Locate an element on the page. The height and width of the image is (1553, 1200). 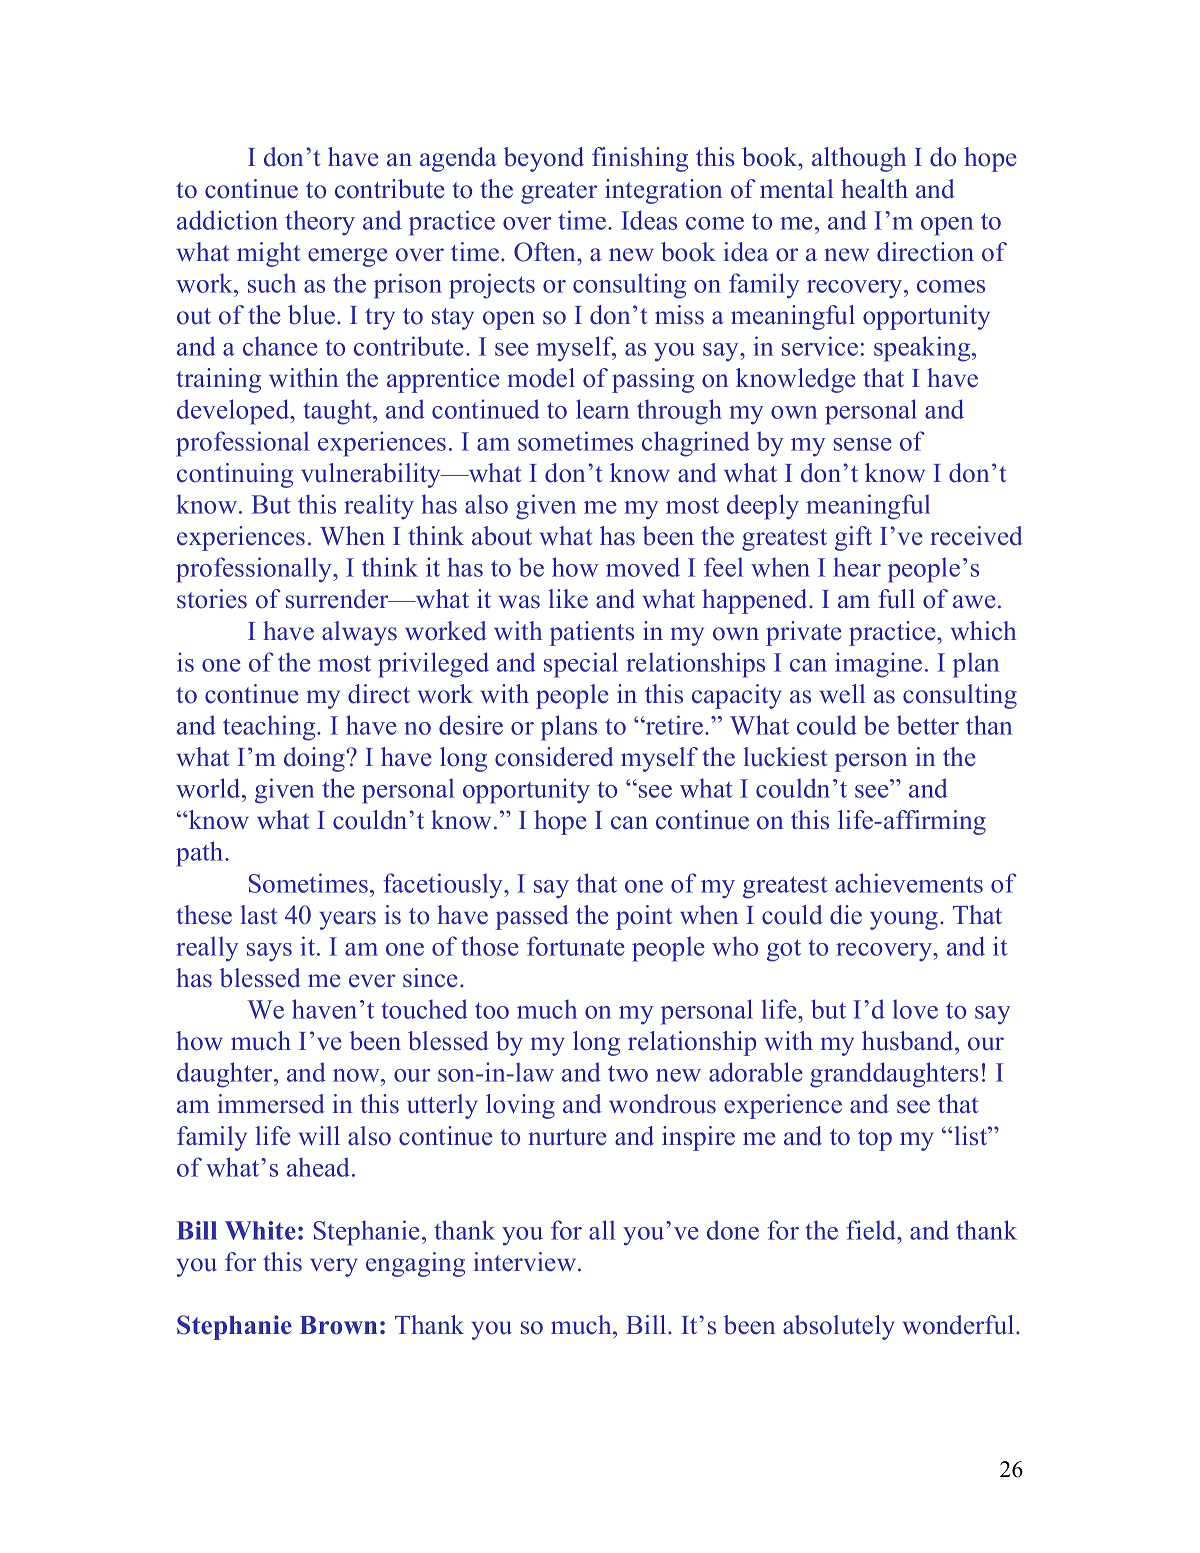
hear is located at coordinates (857, 567).
